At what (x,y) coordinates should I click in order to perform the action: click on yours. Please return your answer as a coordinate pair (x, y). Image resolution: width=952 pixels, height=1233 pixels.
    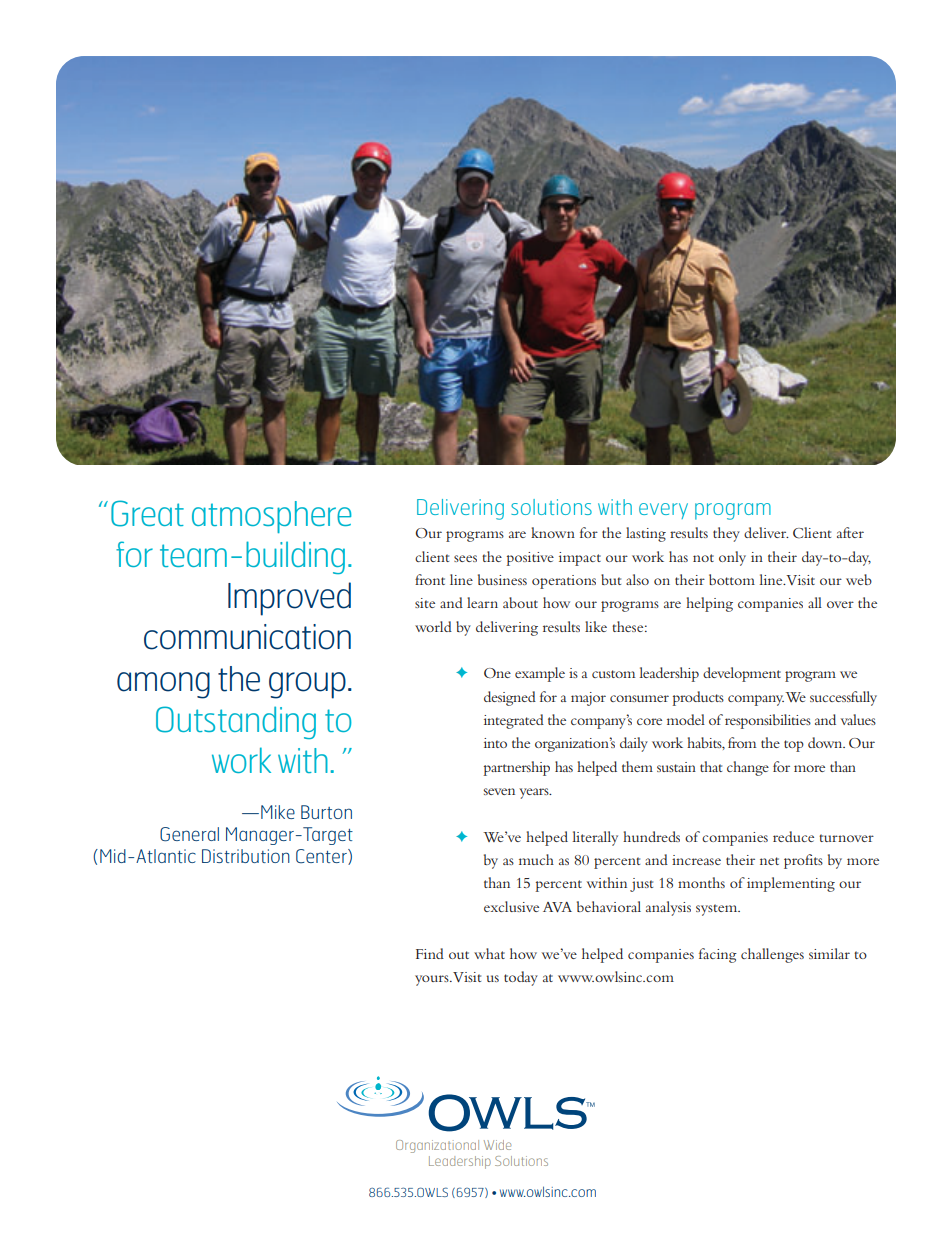
    Looking at the image, I should click on (433, 980).
